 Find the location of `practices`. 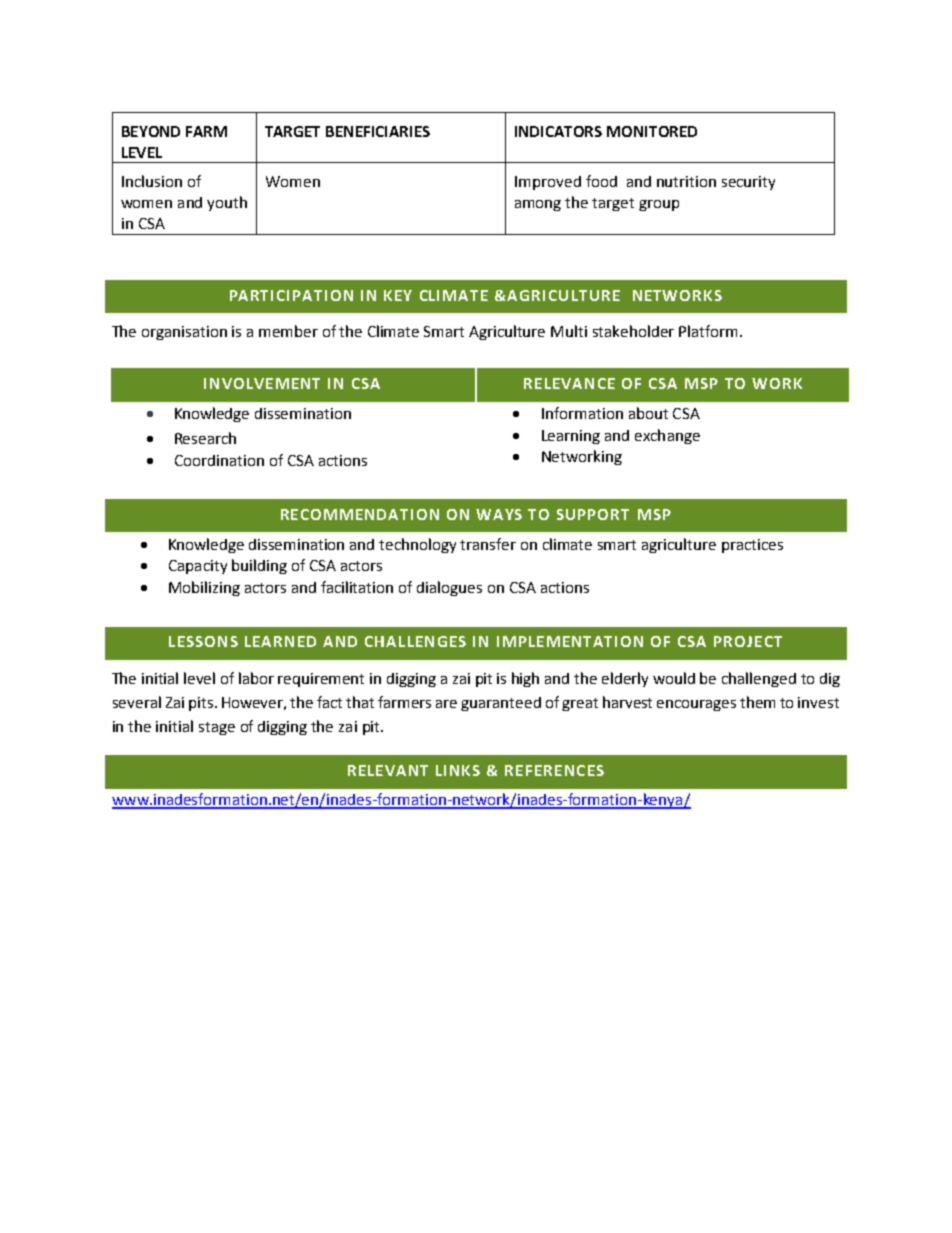

practices is located at coordinates (752, 546).
